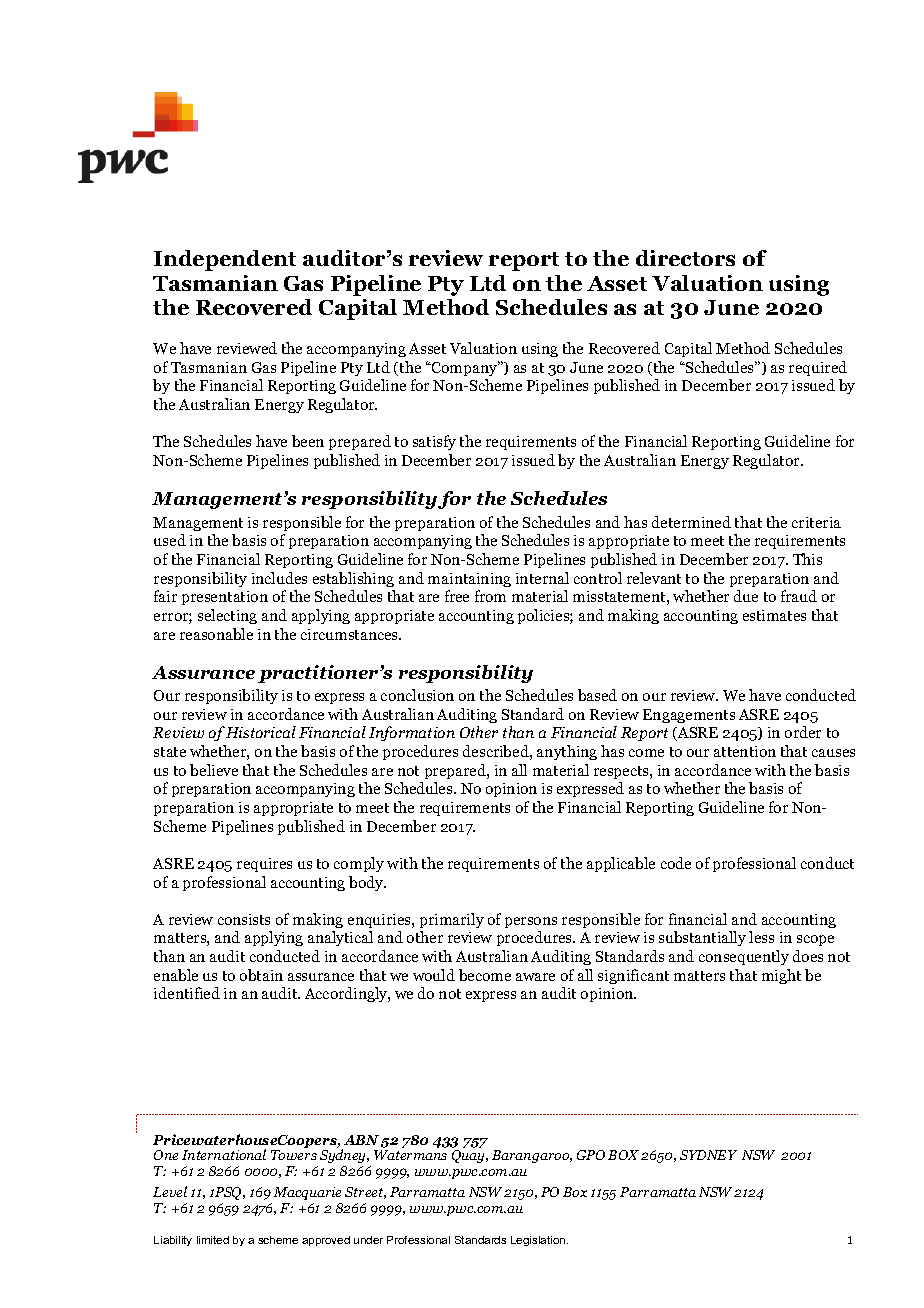 Image resolution: width=924 pixels, height=1308 pixels. Describe the element at coordinates (818, 368) in the screenshot. I see `required` at that location.
